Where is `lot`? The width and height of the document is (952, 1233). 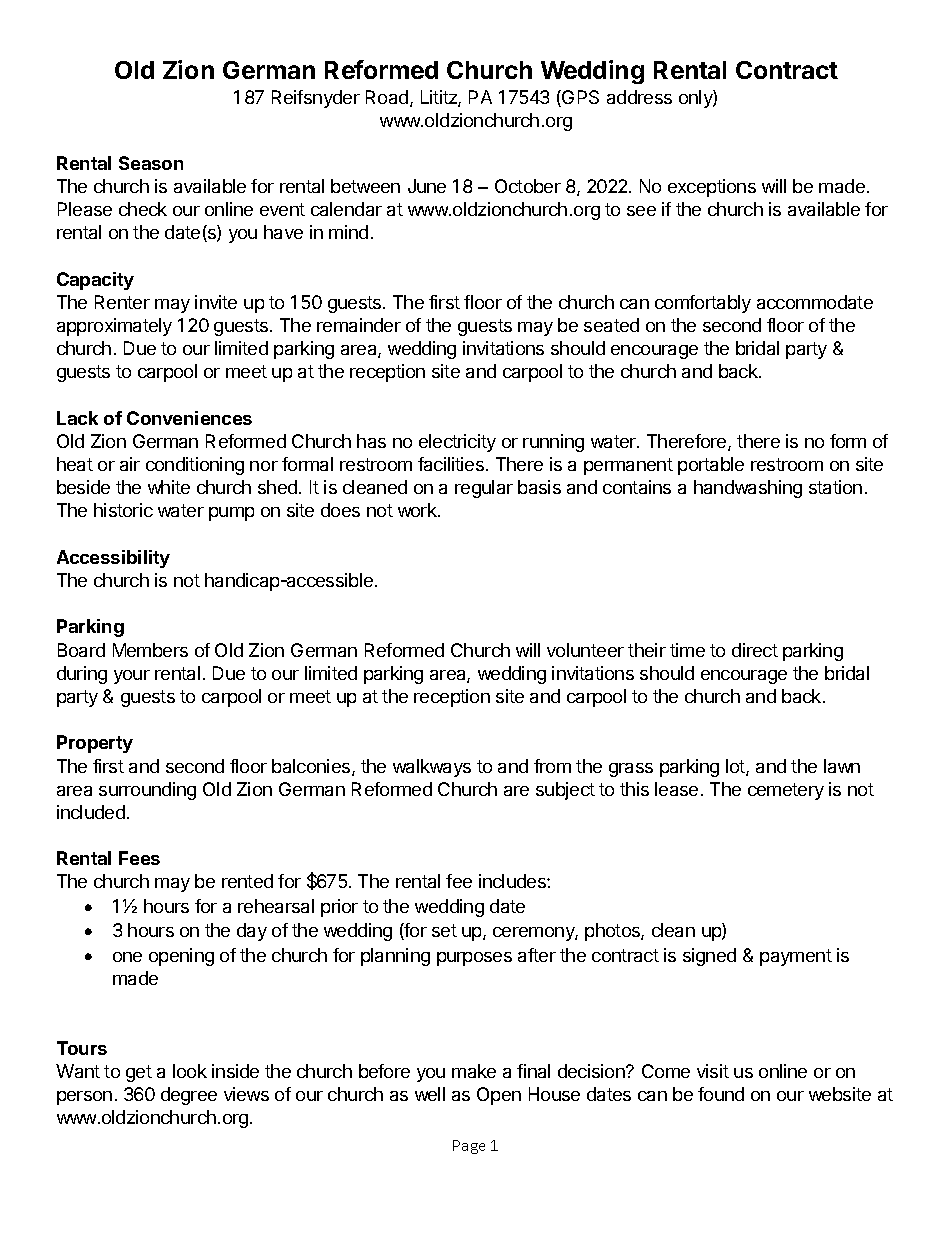
lot is located at coordinates (736, 767).
